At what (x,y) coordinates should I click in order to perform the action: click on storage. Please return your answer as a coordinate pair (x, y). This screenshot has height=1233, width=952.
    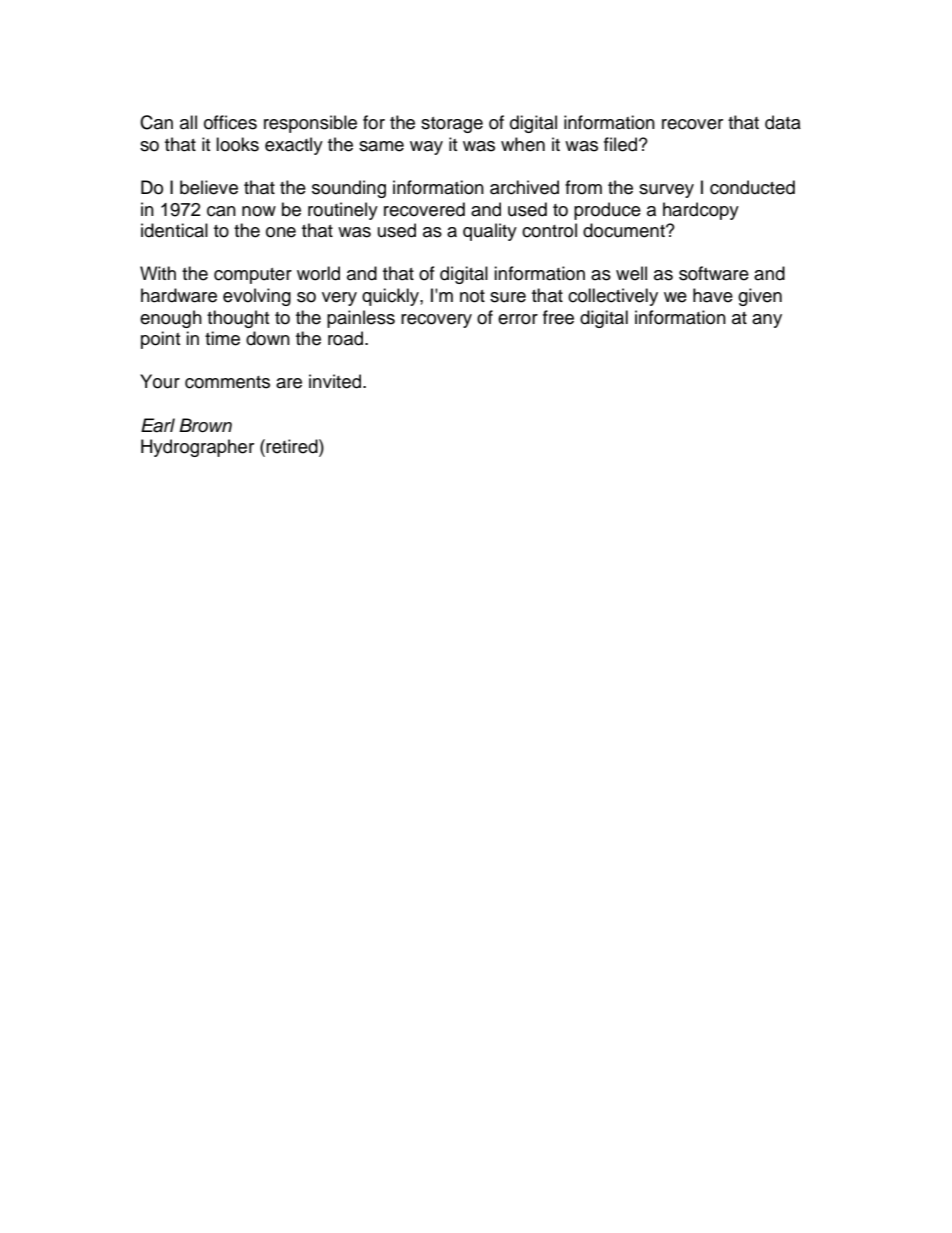
    Looking at the image, I should click on (452, 125).
